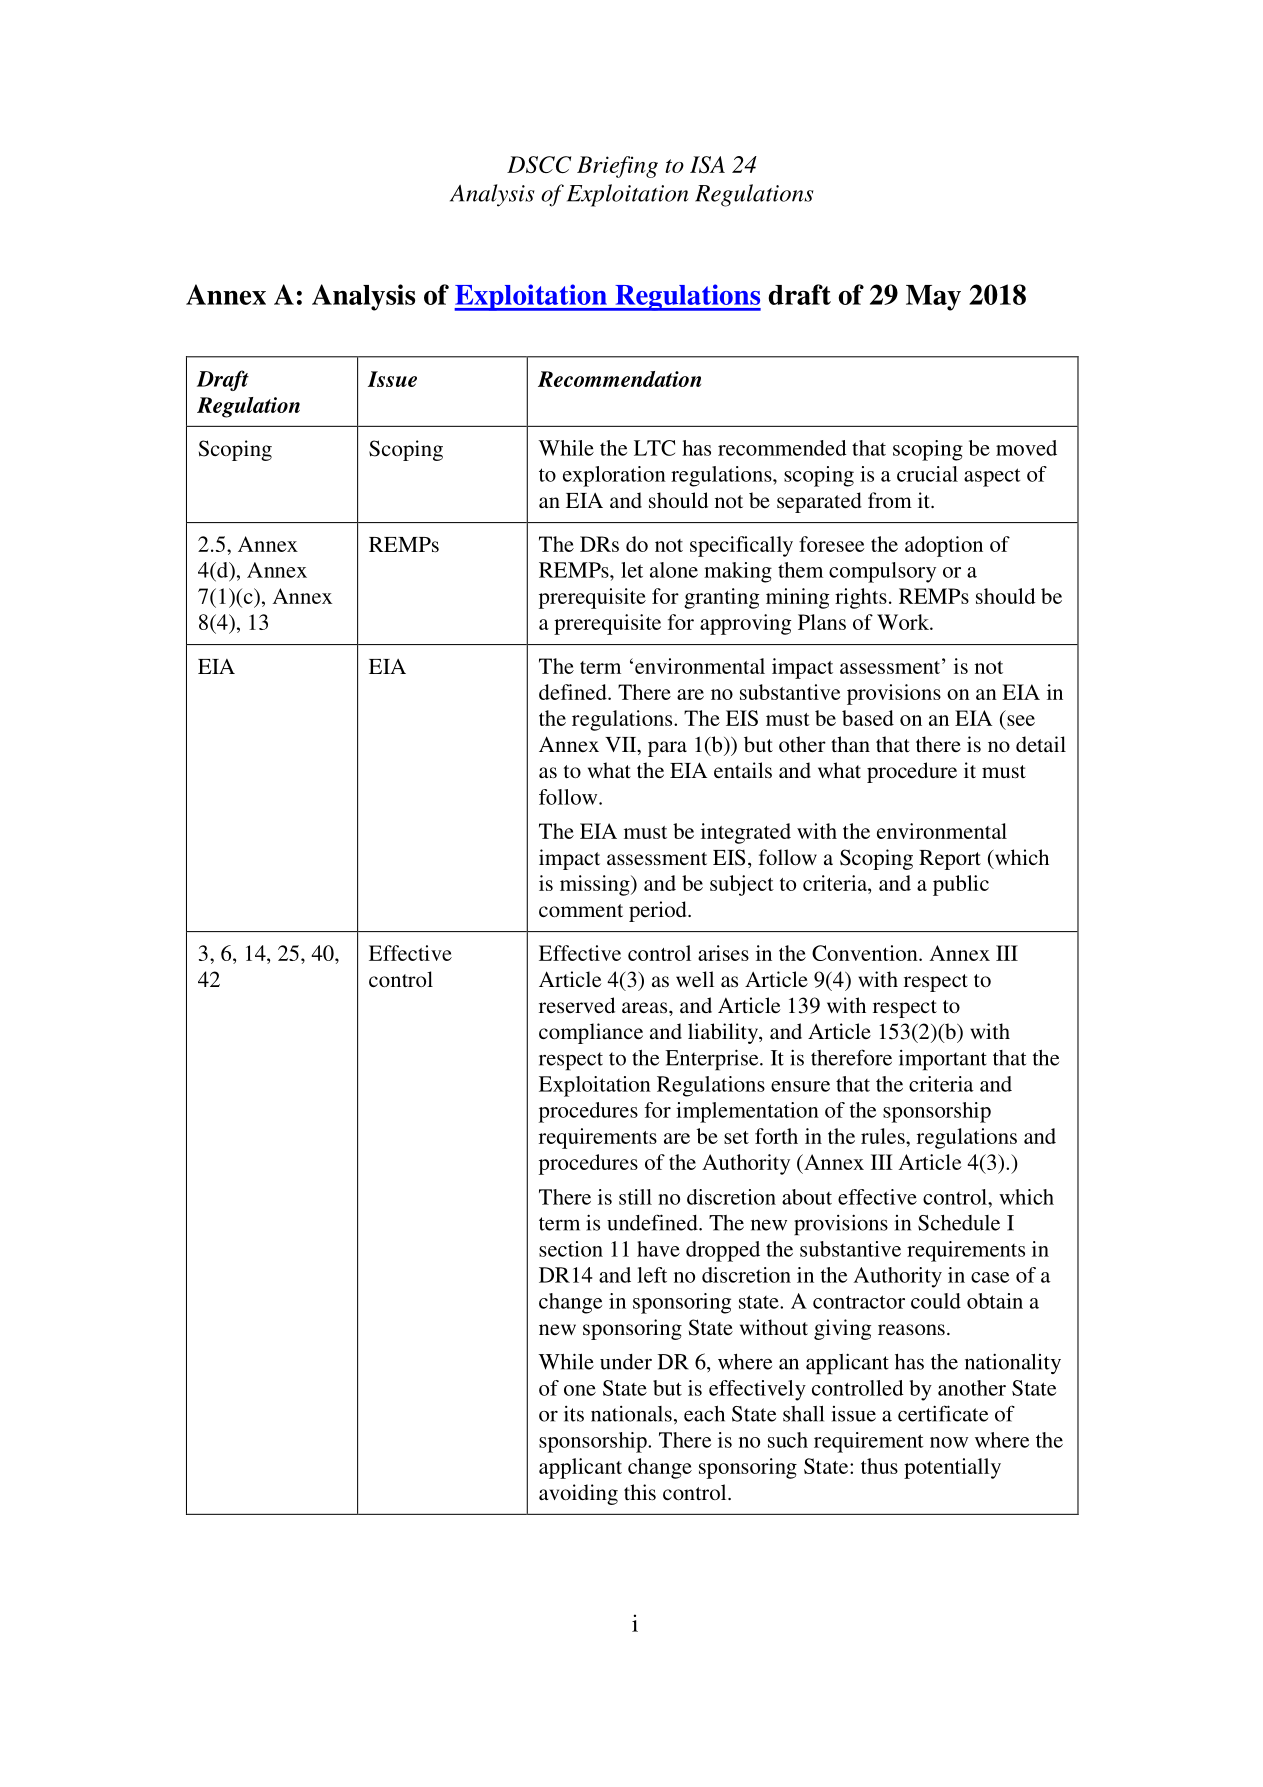  I want to click on exploration, so click(614, 476).
